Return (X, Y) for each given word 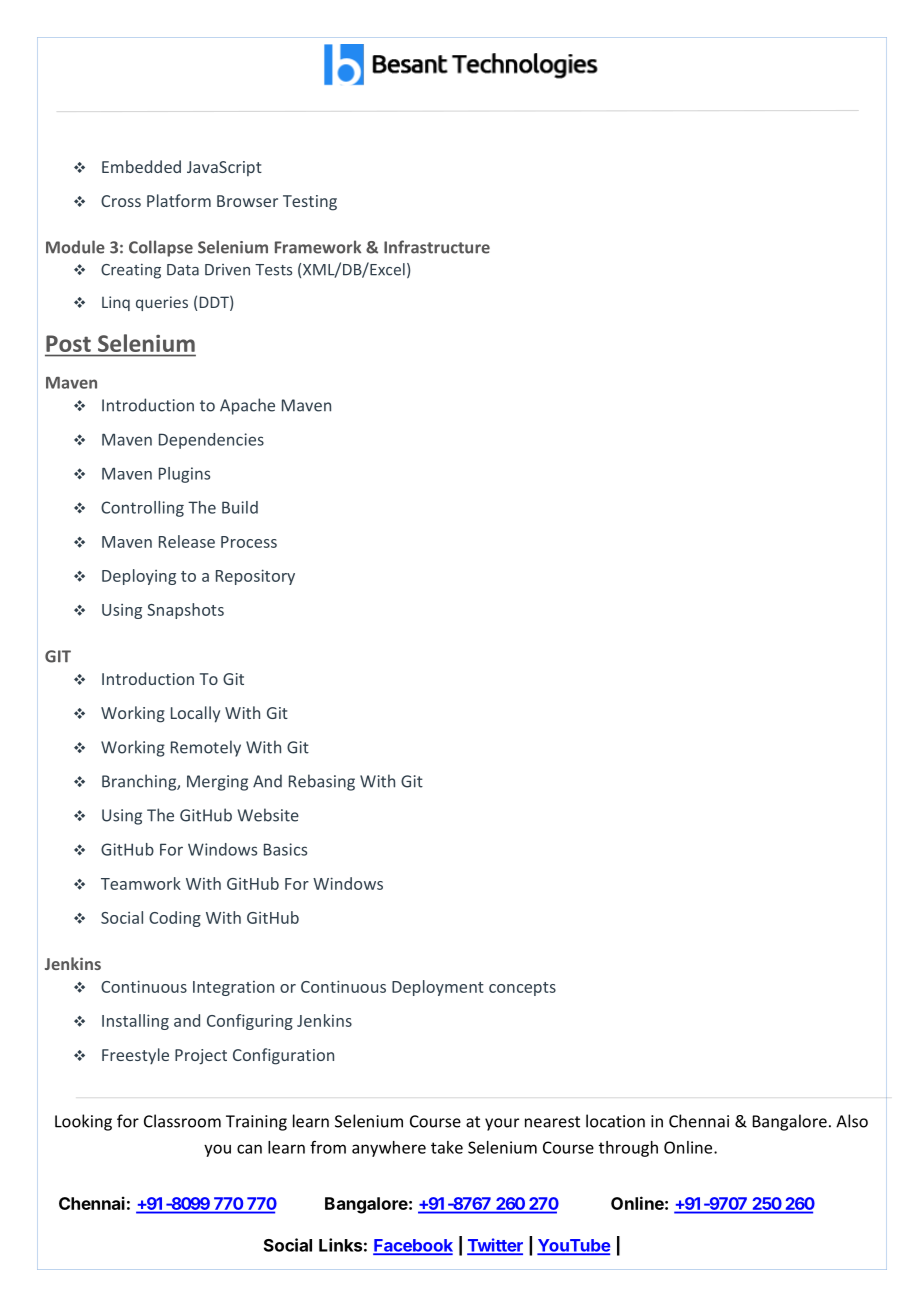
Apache (247, 406)
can (249, 1149)
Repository (255, 577)
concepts (522, 989)
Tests (273, 270)
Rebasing (322, 782)
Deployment (438, 988)
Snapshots (185, 611)
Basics (285, 849)
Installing (135, 1022)
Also (852, 1121)
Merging (217, 783)
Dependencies (211, 441)
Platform (179, 200)
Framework (318, 247)
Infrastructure (437, 247)
